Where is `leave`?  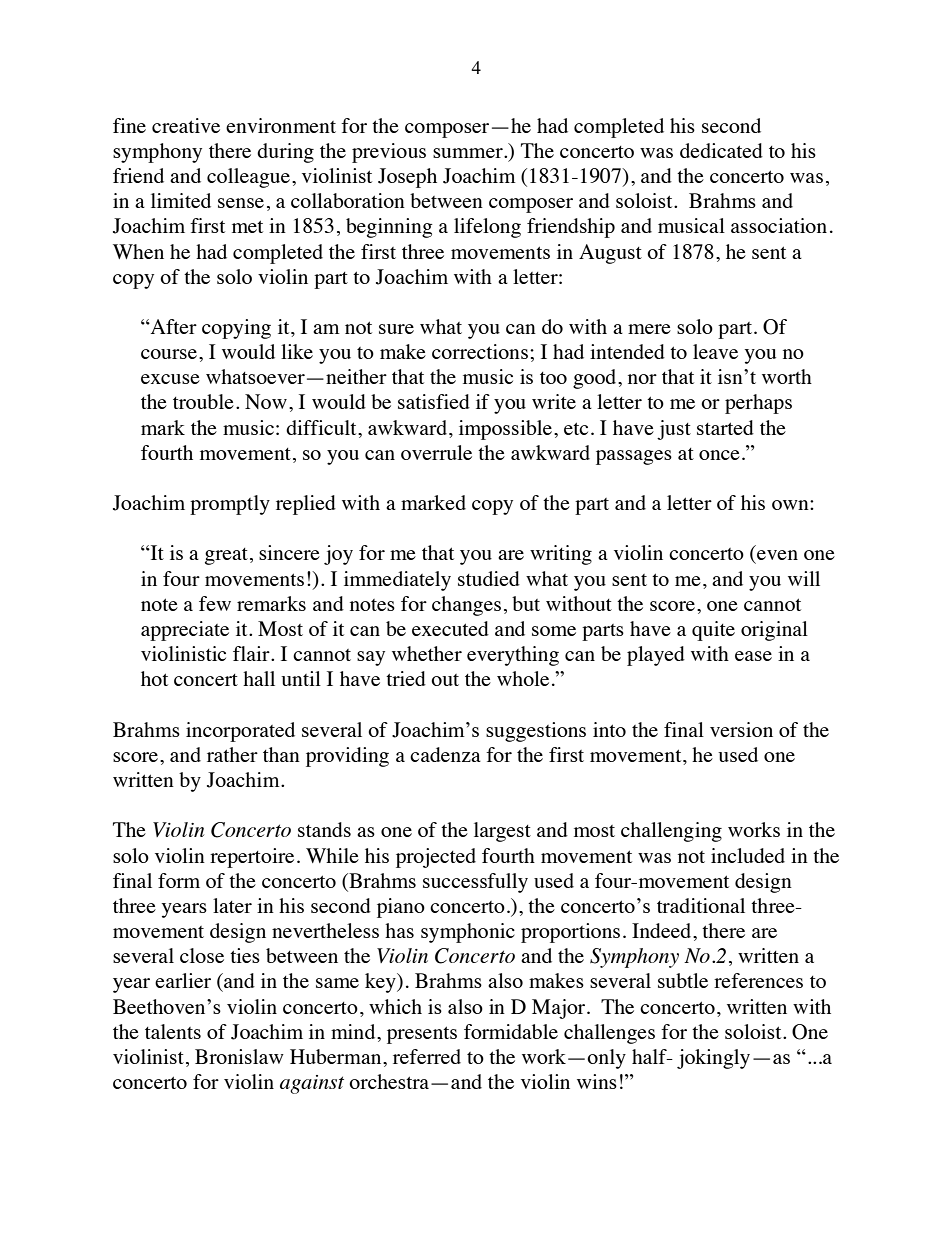 leave is located at coordinates (715, 351).
